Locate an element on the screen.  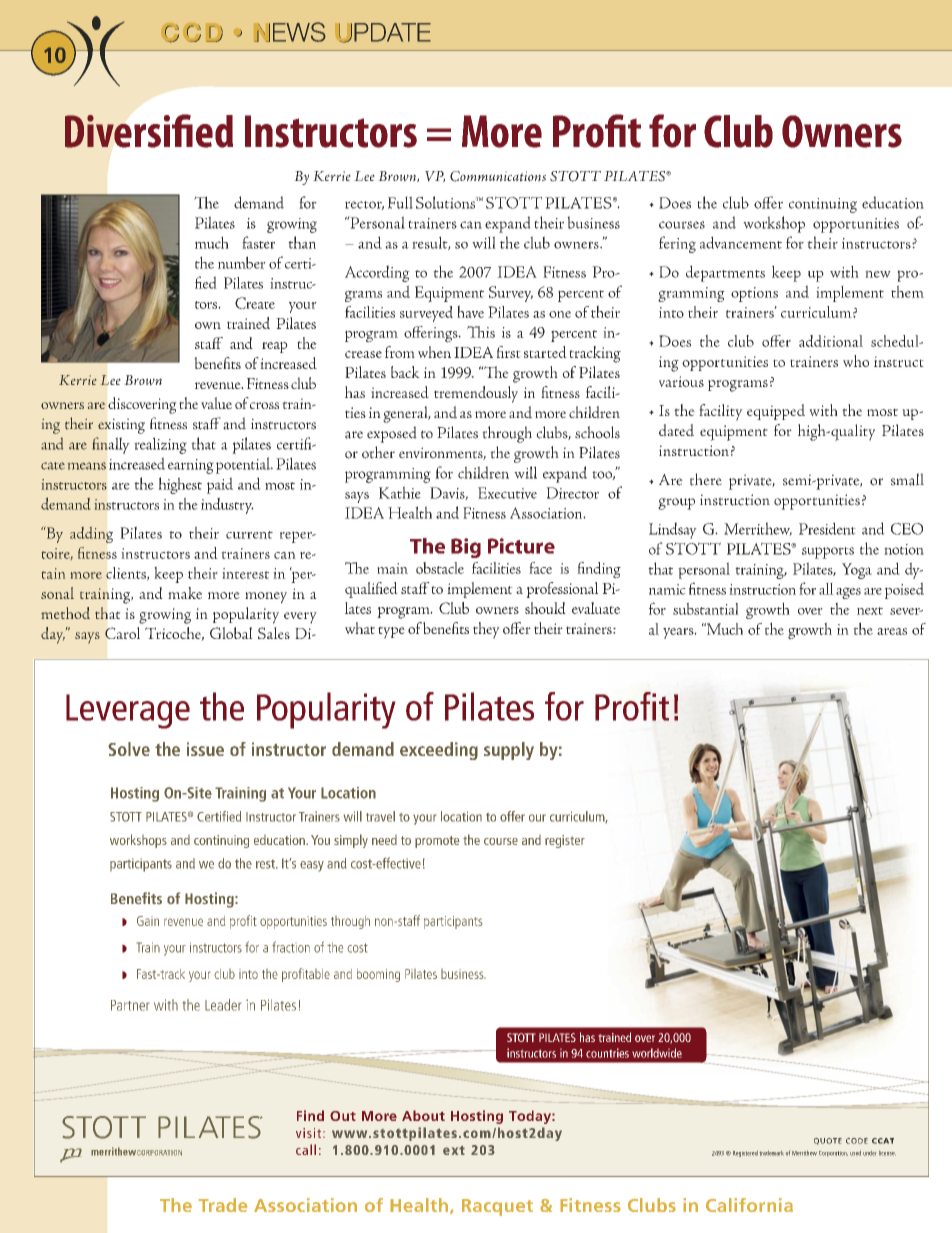
areas is located at coordinates (892, 631).
